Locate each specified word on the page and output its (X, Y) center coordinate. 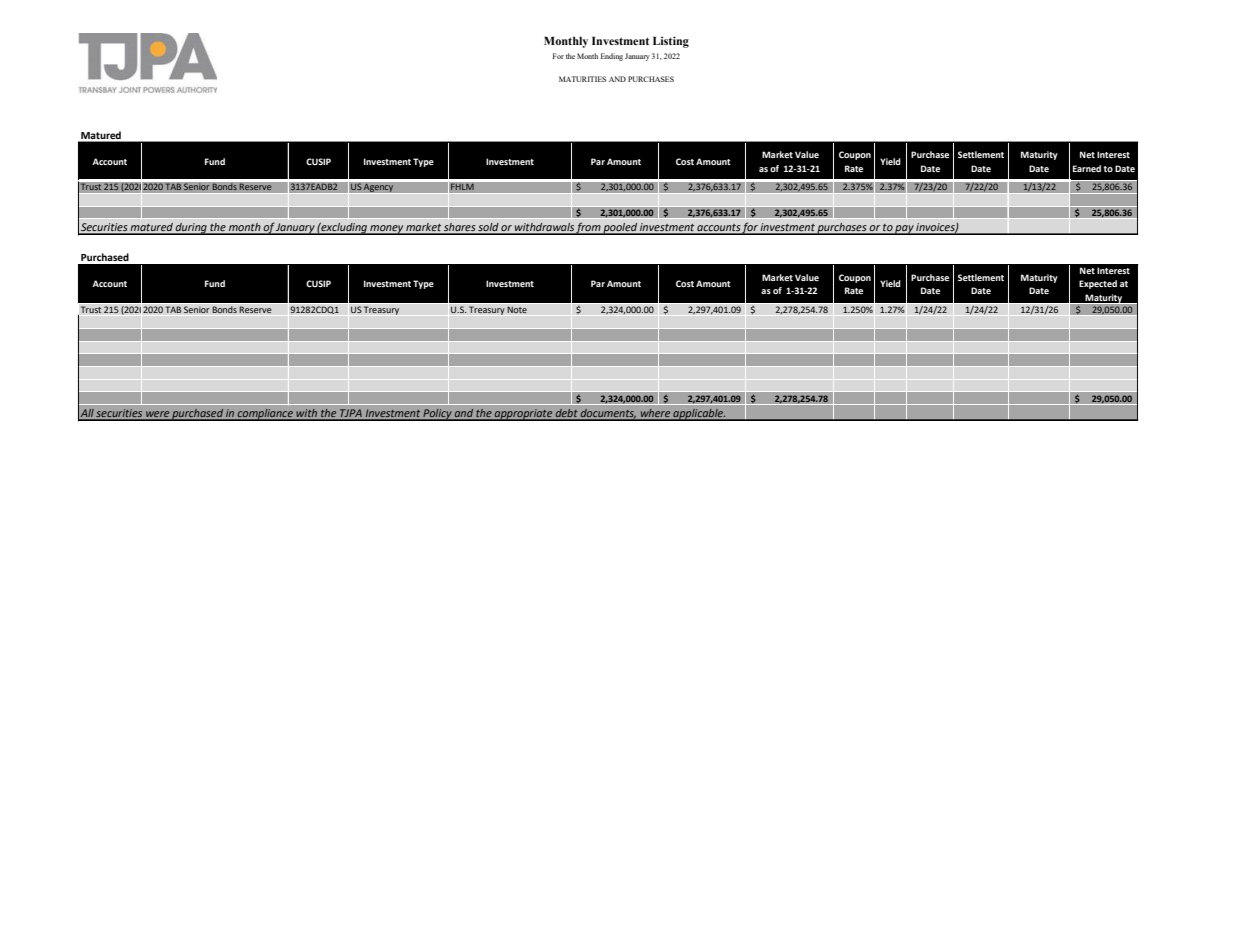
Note (517, 310)
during (191, 228)
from (589, 228)
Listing (671, 42)
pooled (620, 228)
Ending (612, 57)
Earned (1087, 168)
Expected (1098, 284)
